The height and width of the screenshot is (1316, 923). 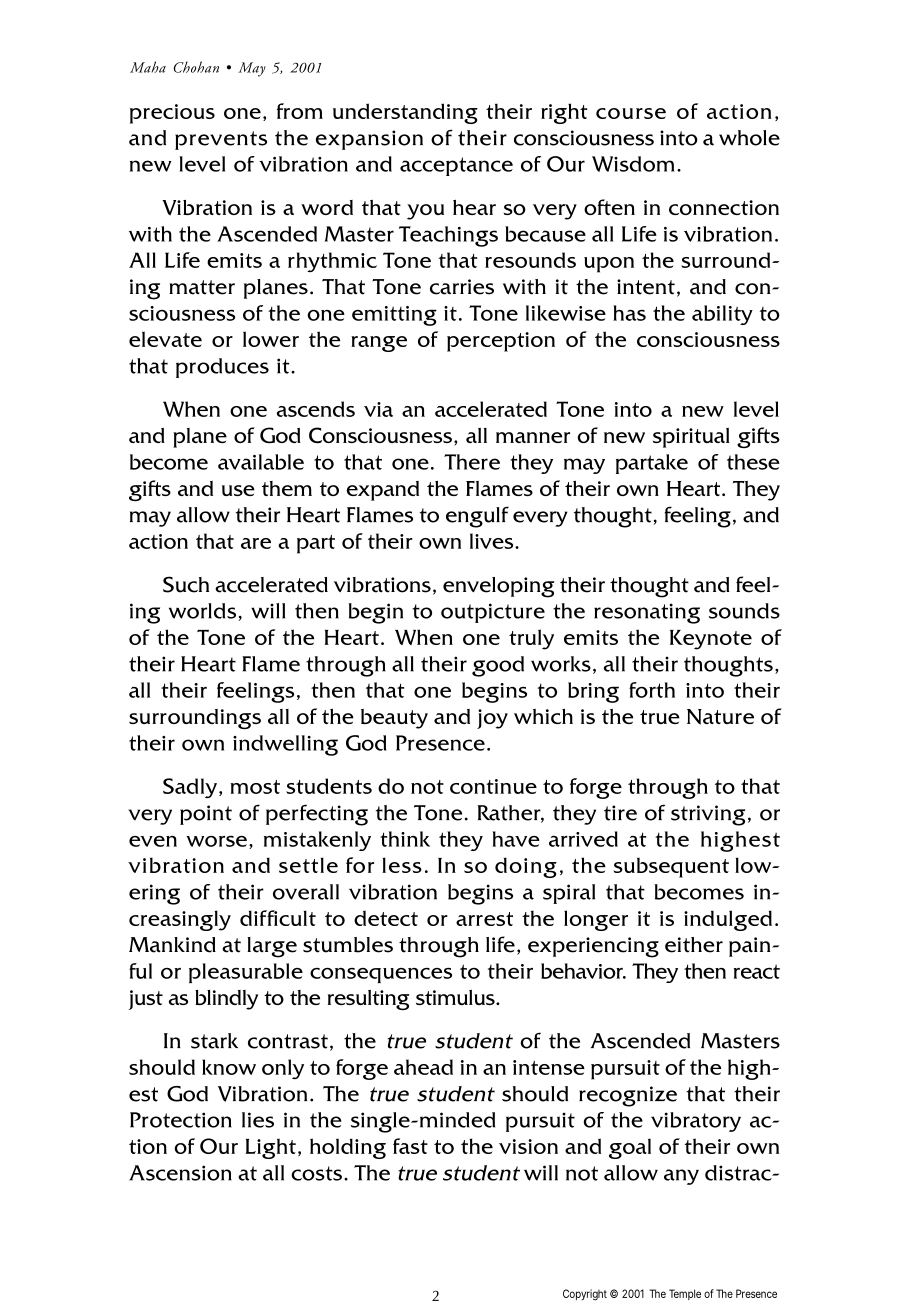 What do you see at coordinates (694, 945) in the screenshot?
I see `either` at bounding box center [694, 945].
